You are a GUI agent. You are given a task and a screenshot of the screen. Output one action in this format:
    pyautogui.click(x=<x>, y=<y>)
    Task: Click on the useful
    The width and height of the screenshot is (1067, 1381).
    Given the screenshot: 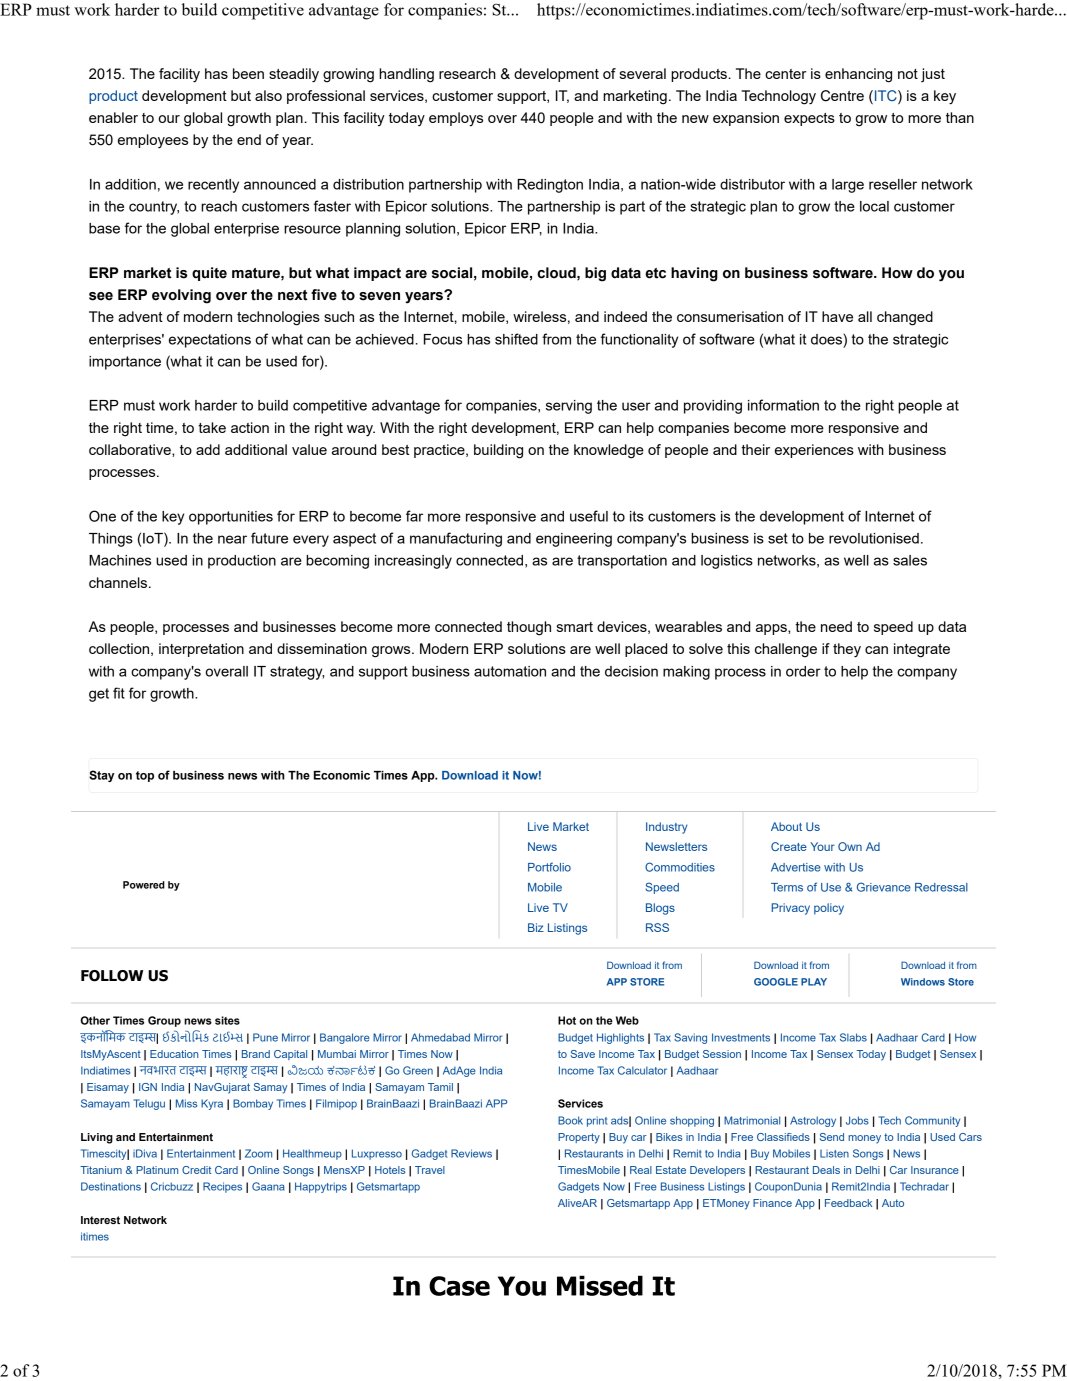 What is the action you would take?
    pyautogui.click(x=589, y=516)
